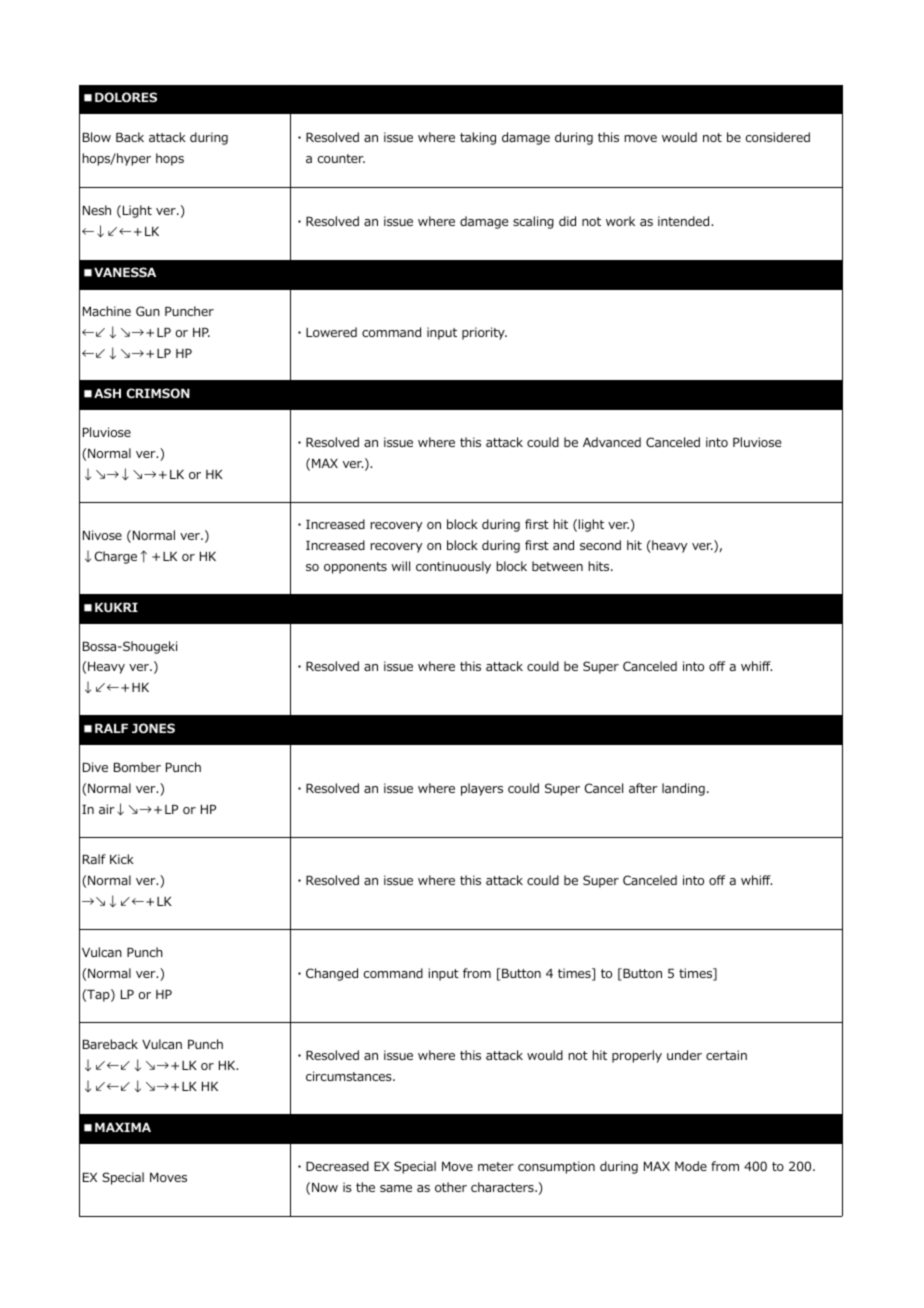 The width and height of the screenshot is (924, 1308). I want to click on considered, so click(778, 137).
